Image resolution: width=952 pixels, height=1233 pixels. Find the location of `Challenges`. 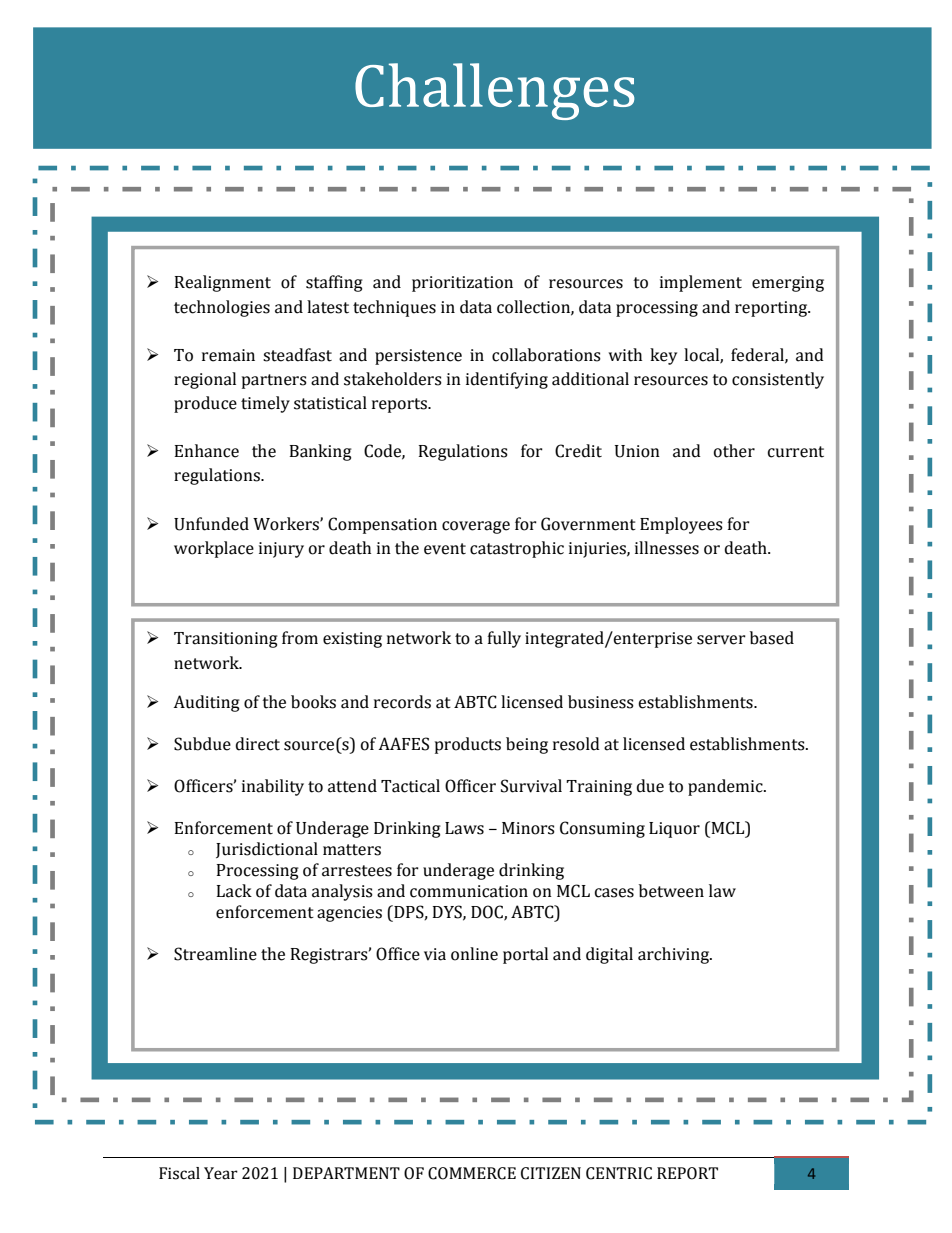

Challenges is located at coordinates (495, 91).
